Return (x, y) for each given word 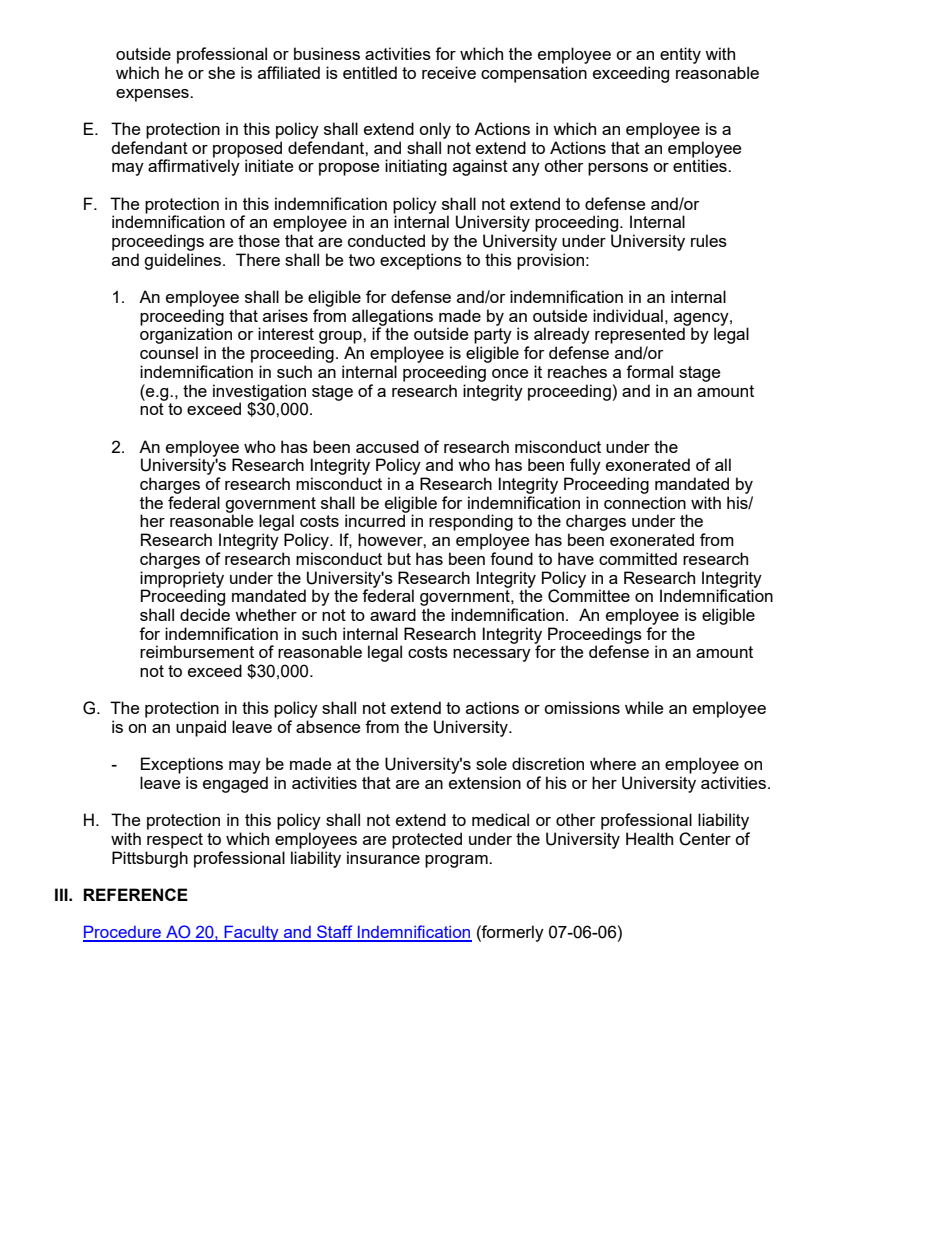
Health (649, 838)
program (457, 861)
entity (680, 55)
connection (645, 502)
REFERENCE (135, 894)
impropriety (182, 580)
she (221, 72)
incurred (375, 520)
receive (449, 72)
